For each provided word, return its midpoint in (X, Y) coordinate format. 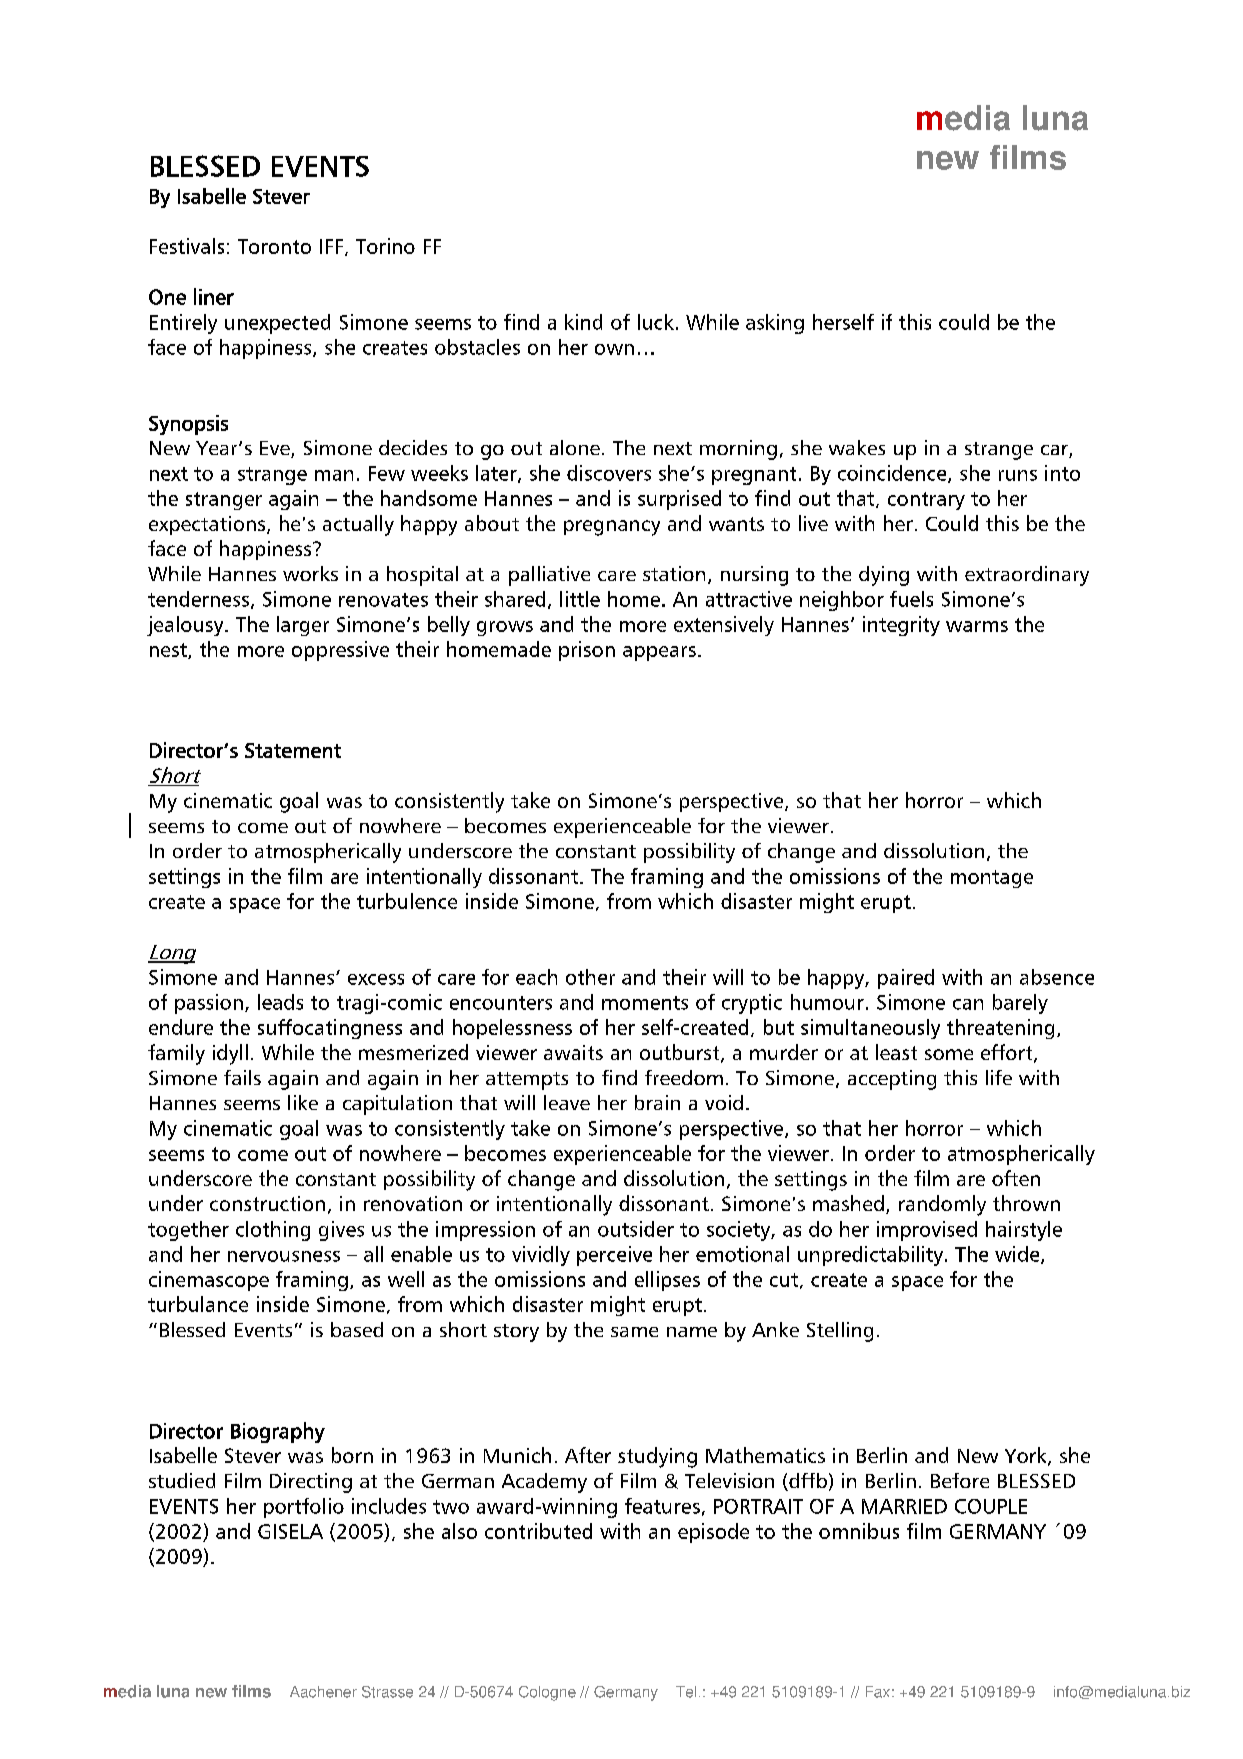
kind (583, 322)
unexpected (277, 324)
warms (977, 626)
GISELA (290, 1531)
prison (587, 651)
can (968, 1004)
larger (303, 626)
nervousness (284, 1256)
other (590, 977)
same (634, 1332)
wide (1018, 1255)
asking (775, 324)
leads (280, 1002)
